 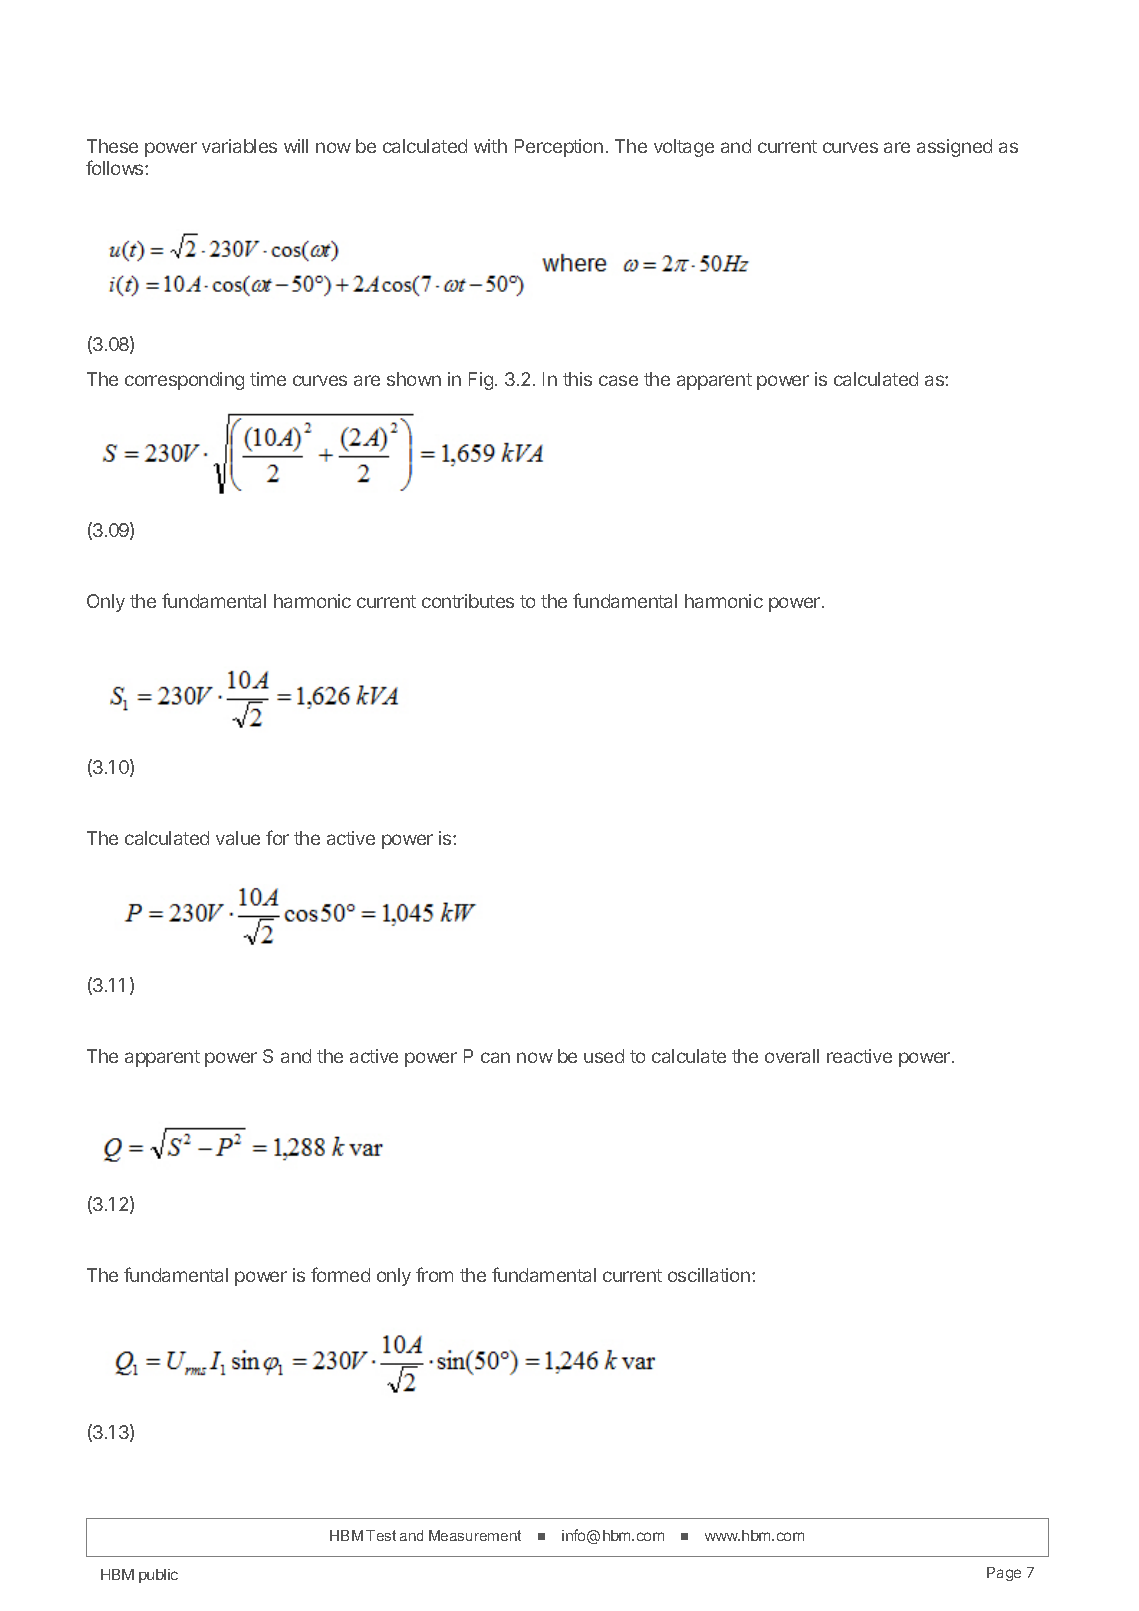 What do you see at coordinates (604, 1056) in the screenshot?
I see `used` at bounding box center [604, 1056].
